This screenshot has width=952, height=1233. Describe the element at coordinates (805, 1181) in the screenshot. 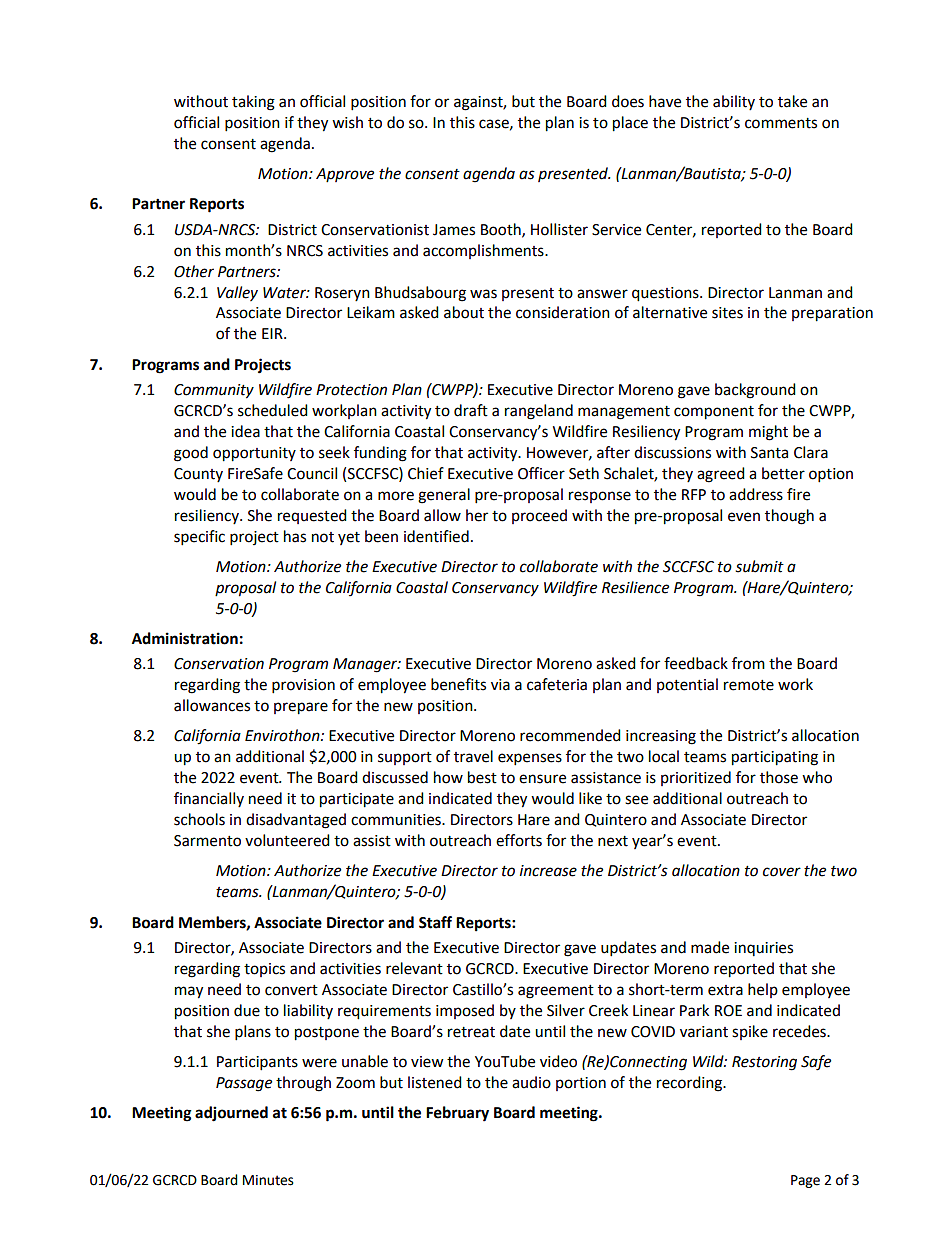

I see `Page` at that location.
